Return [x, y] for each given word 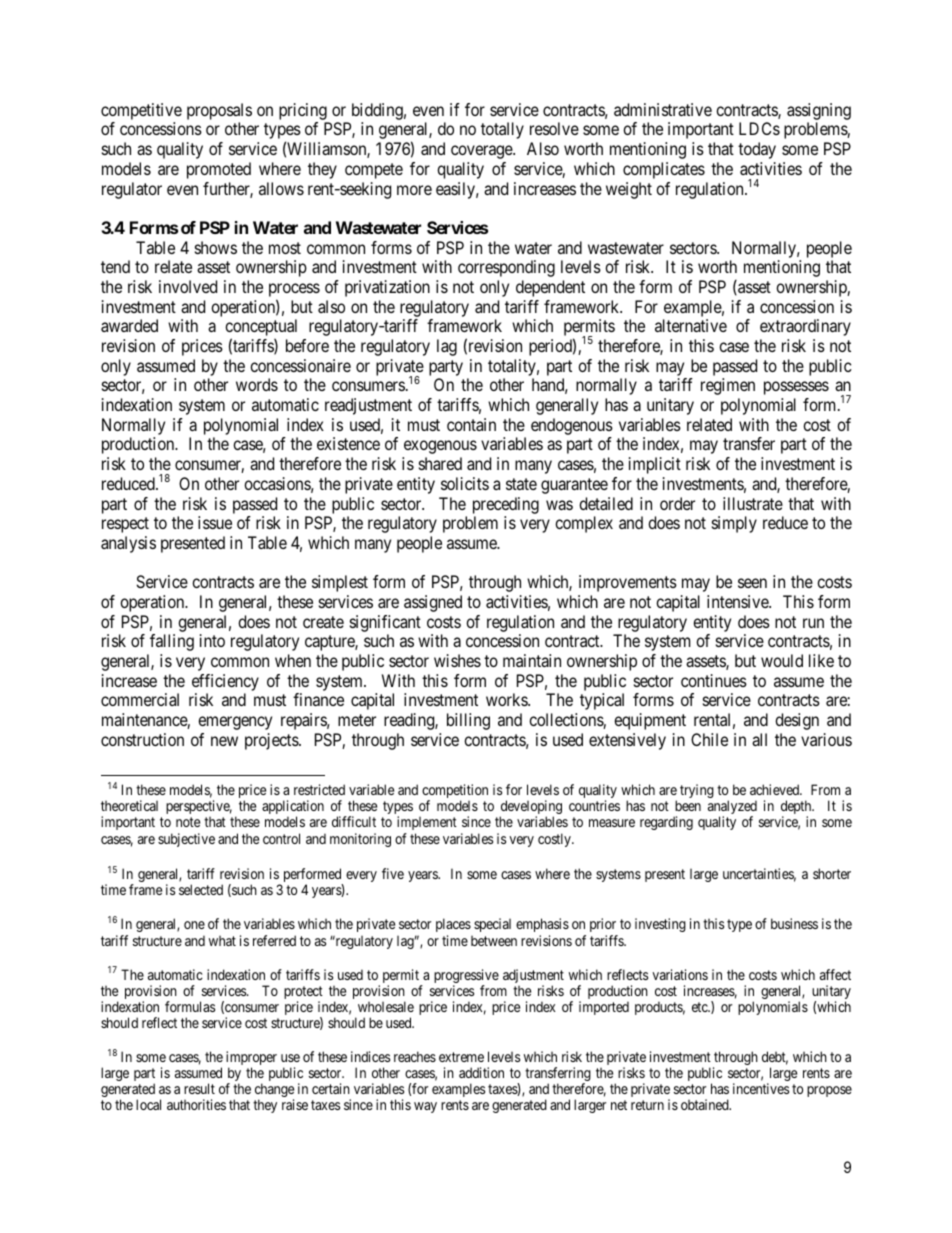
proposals [219, 111]
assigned [433, 603]
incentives [761, 1088]
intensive [738, 601]
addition [481, 1072]
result [199, 1088]
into [212, 640]
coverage [482, 152]
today [757, 150]
